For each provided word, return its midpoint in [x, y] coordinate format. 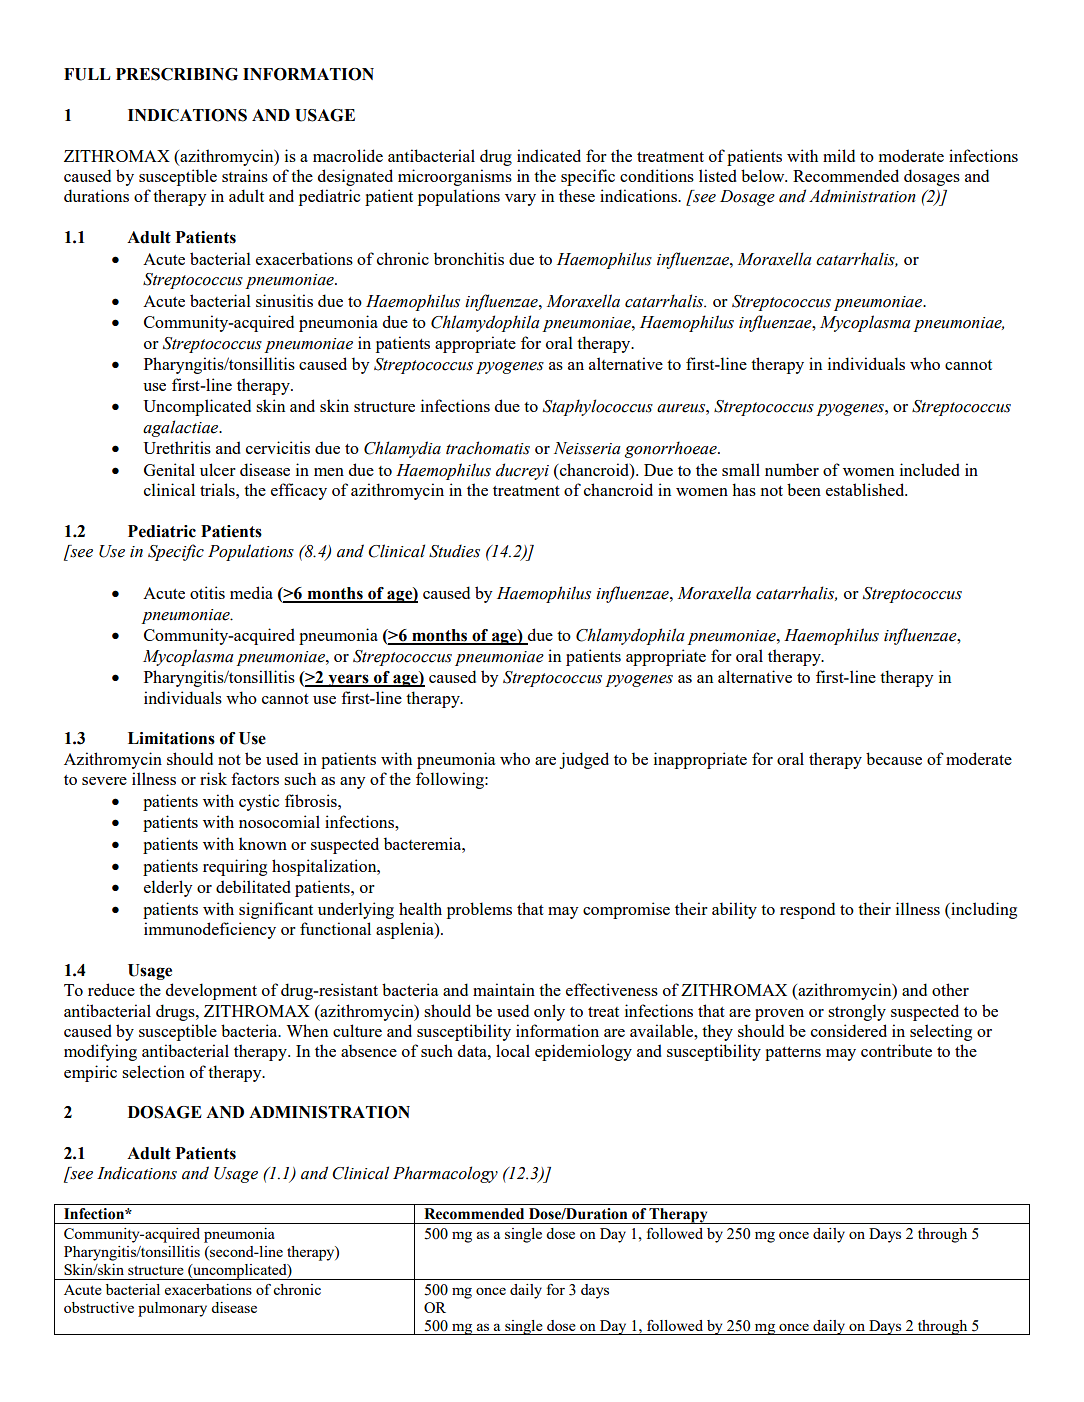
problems [479, 910]
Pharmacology [445, 1174]
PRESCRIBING [177, 74]
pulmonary [172, 1309]
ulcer [218, 469]
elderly [168, 888]
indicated [549, 155]
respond [807, 910]
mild [839, 155]
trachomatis [488, 448]
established [866, 489]
